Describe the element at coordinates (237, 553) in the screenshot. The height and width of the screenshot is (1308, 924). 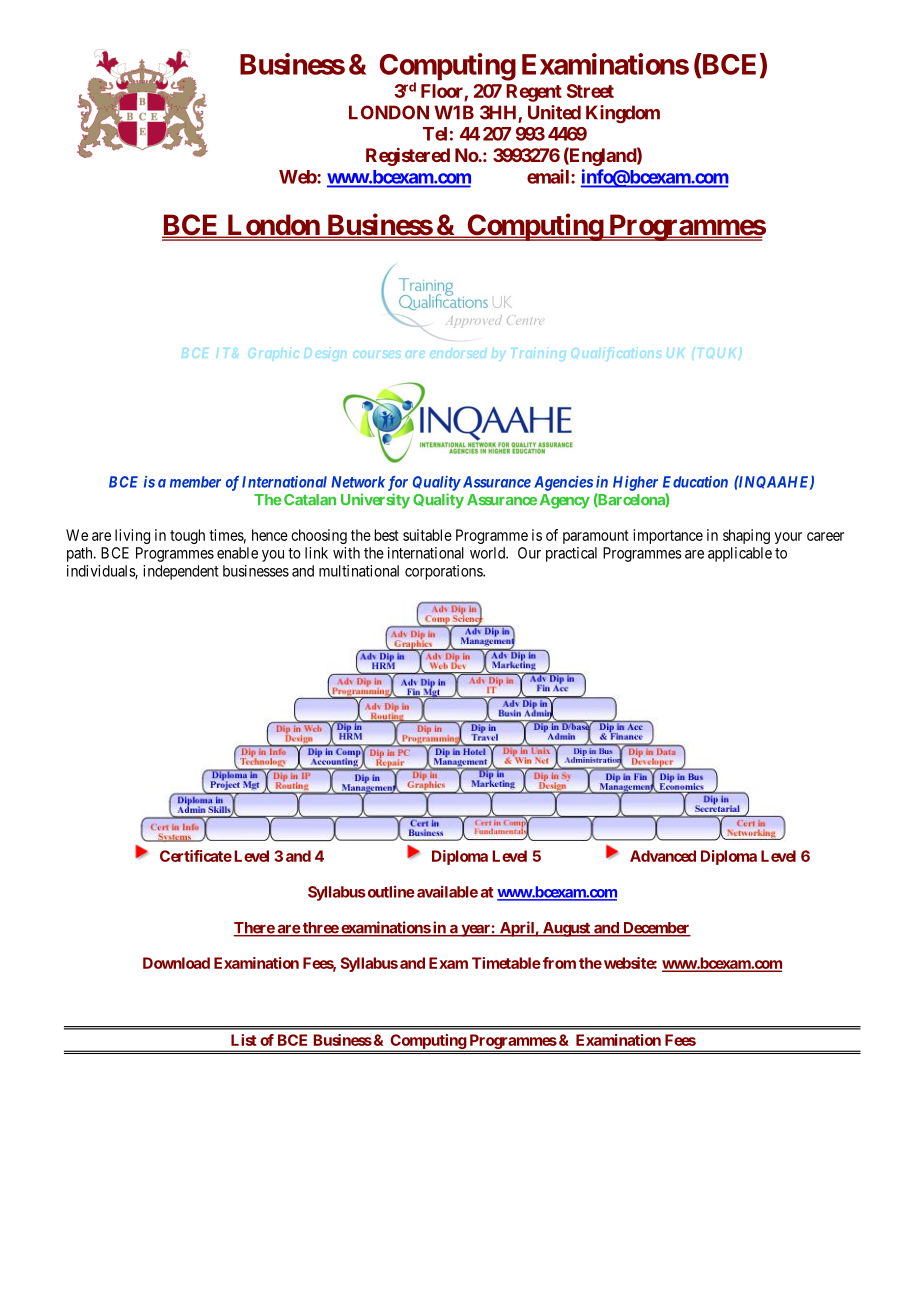
I see `enable` at that location.
